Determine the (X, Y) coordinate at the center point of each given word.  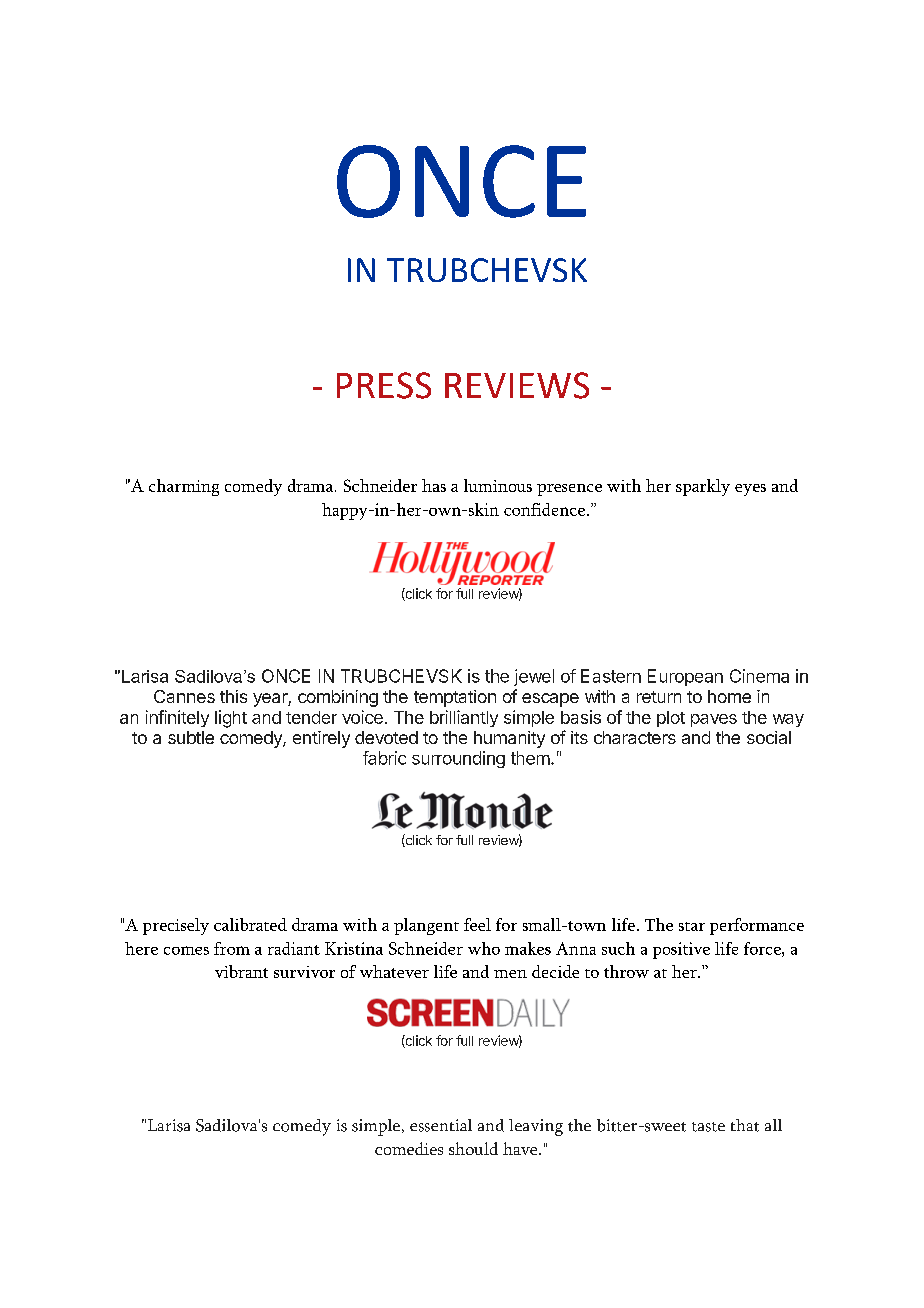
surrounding (458, 759)
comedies (409, 1148)
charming (184, 487)
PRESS (384, 385)
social (769, 737)
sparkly (703, 487)
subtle (191, 737)
